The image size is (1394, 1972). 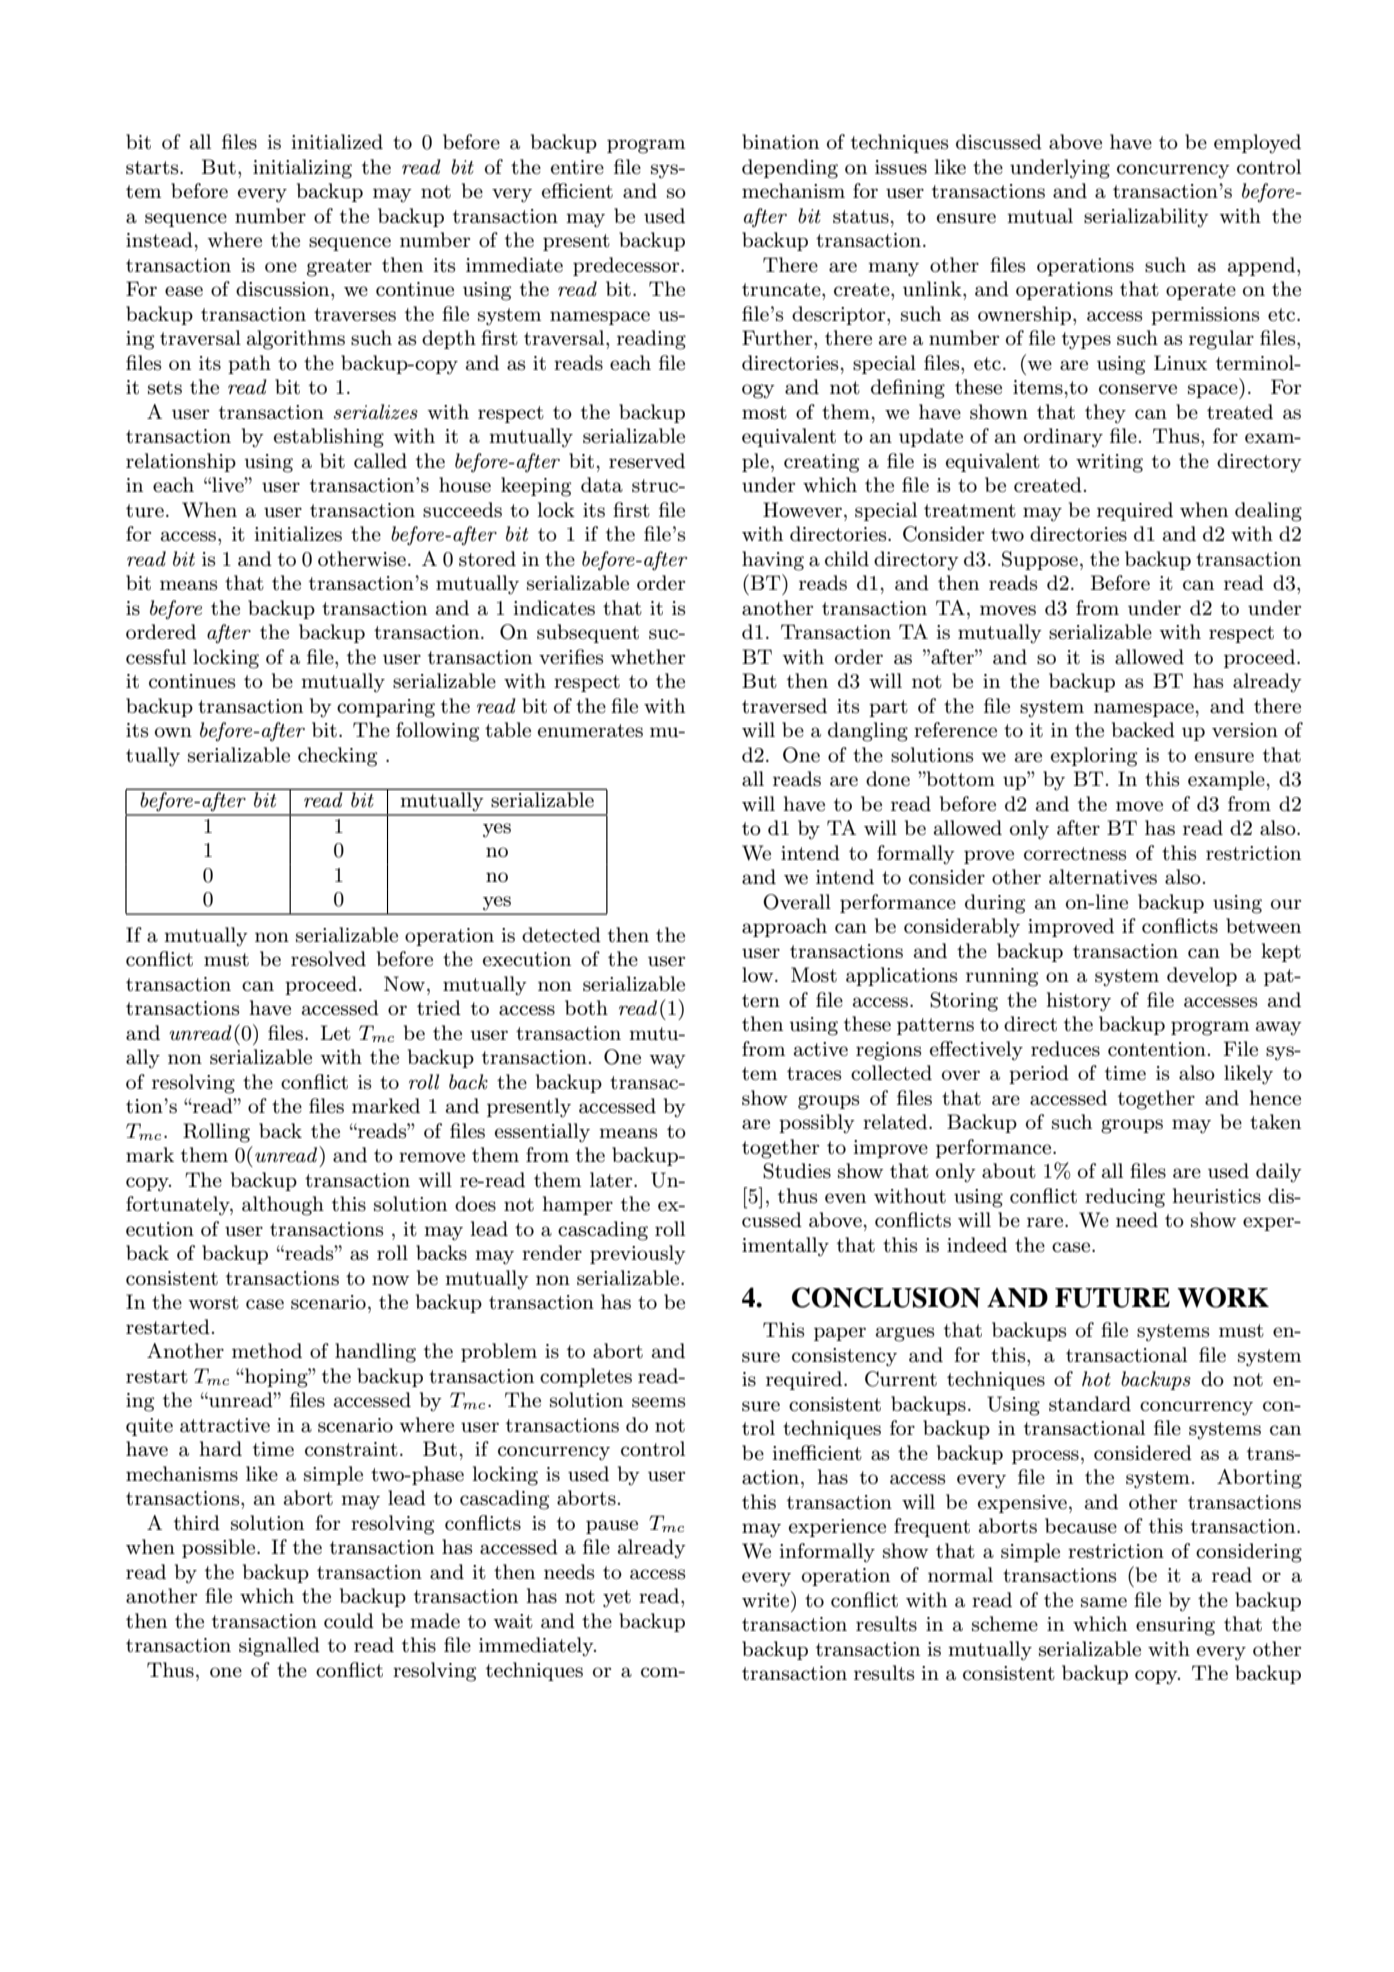 I want to click on depending, so click(x=790, y=169).
